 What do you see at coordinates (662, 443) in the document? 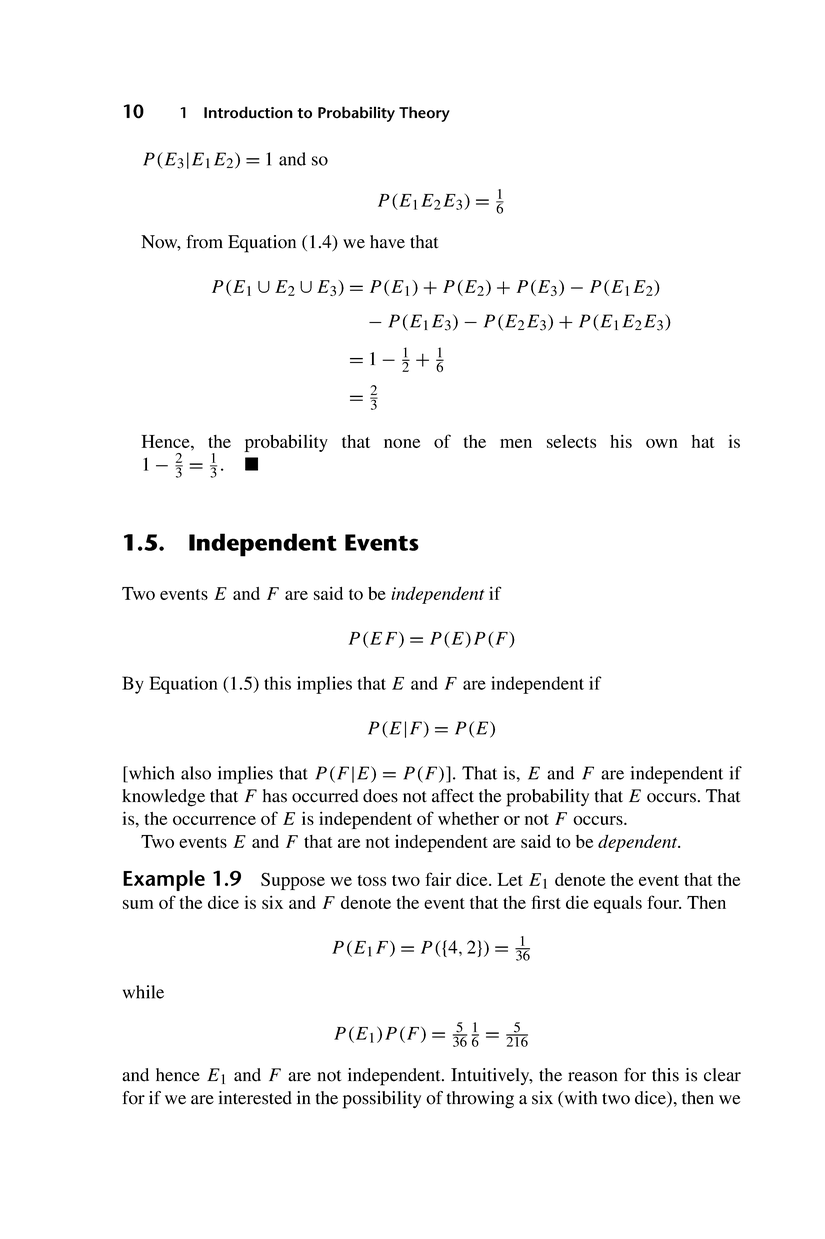
I see `own` at bounding box center [662, 443].
